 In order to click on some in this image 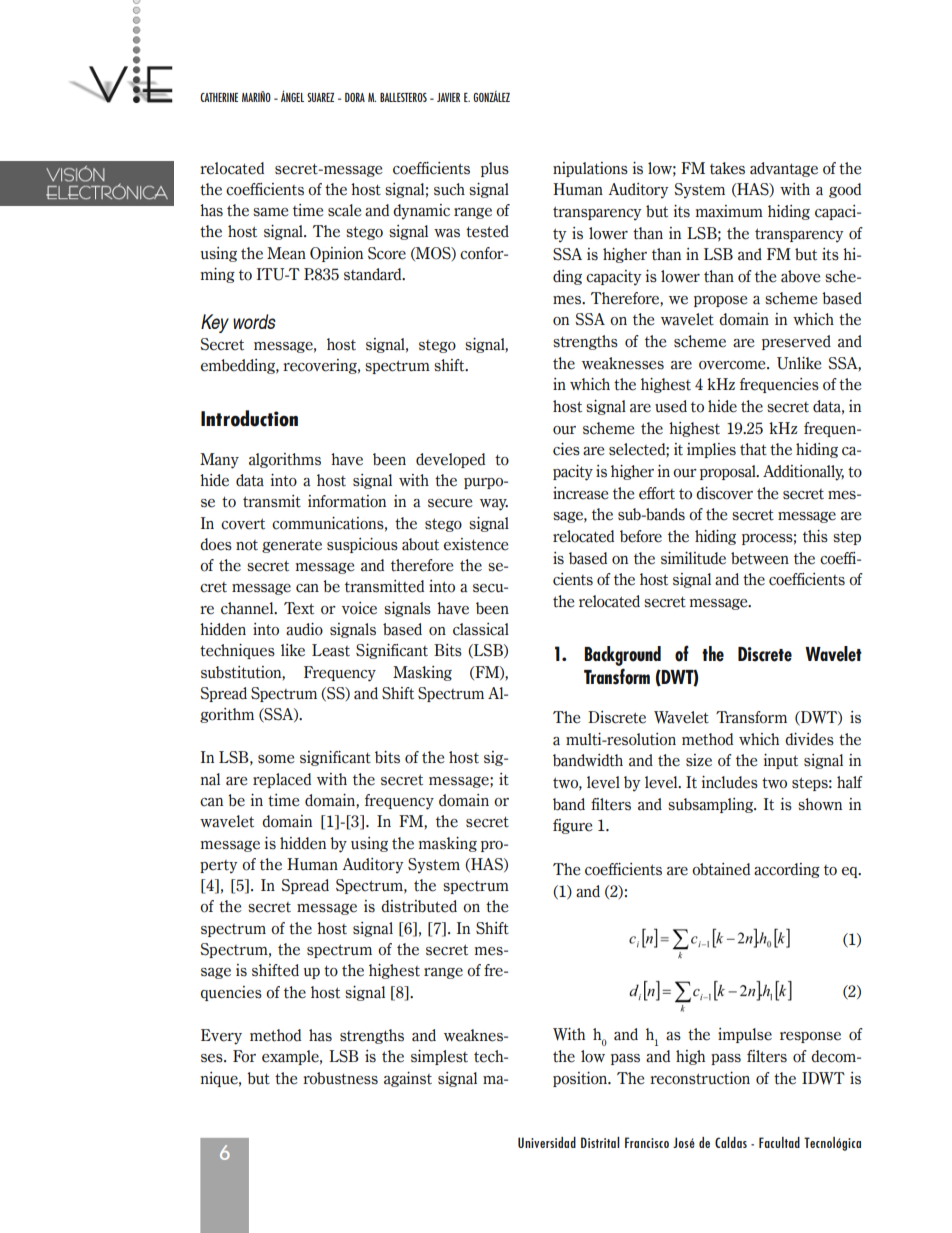, I will do `click(276, 759)`.
